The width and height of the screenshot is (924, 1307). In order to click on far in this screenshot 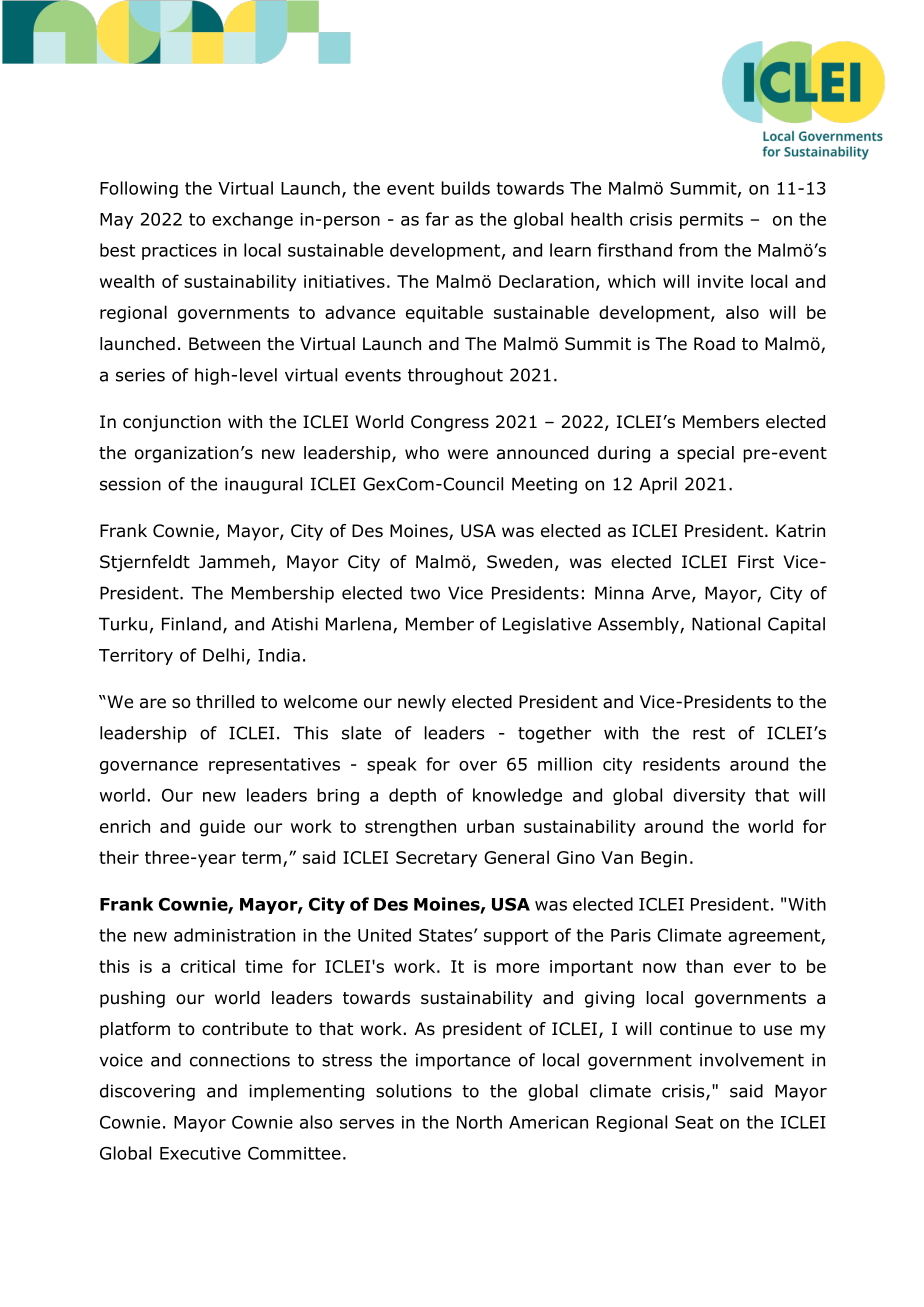, I will do `click(437, 219)`.
